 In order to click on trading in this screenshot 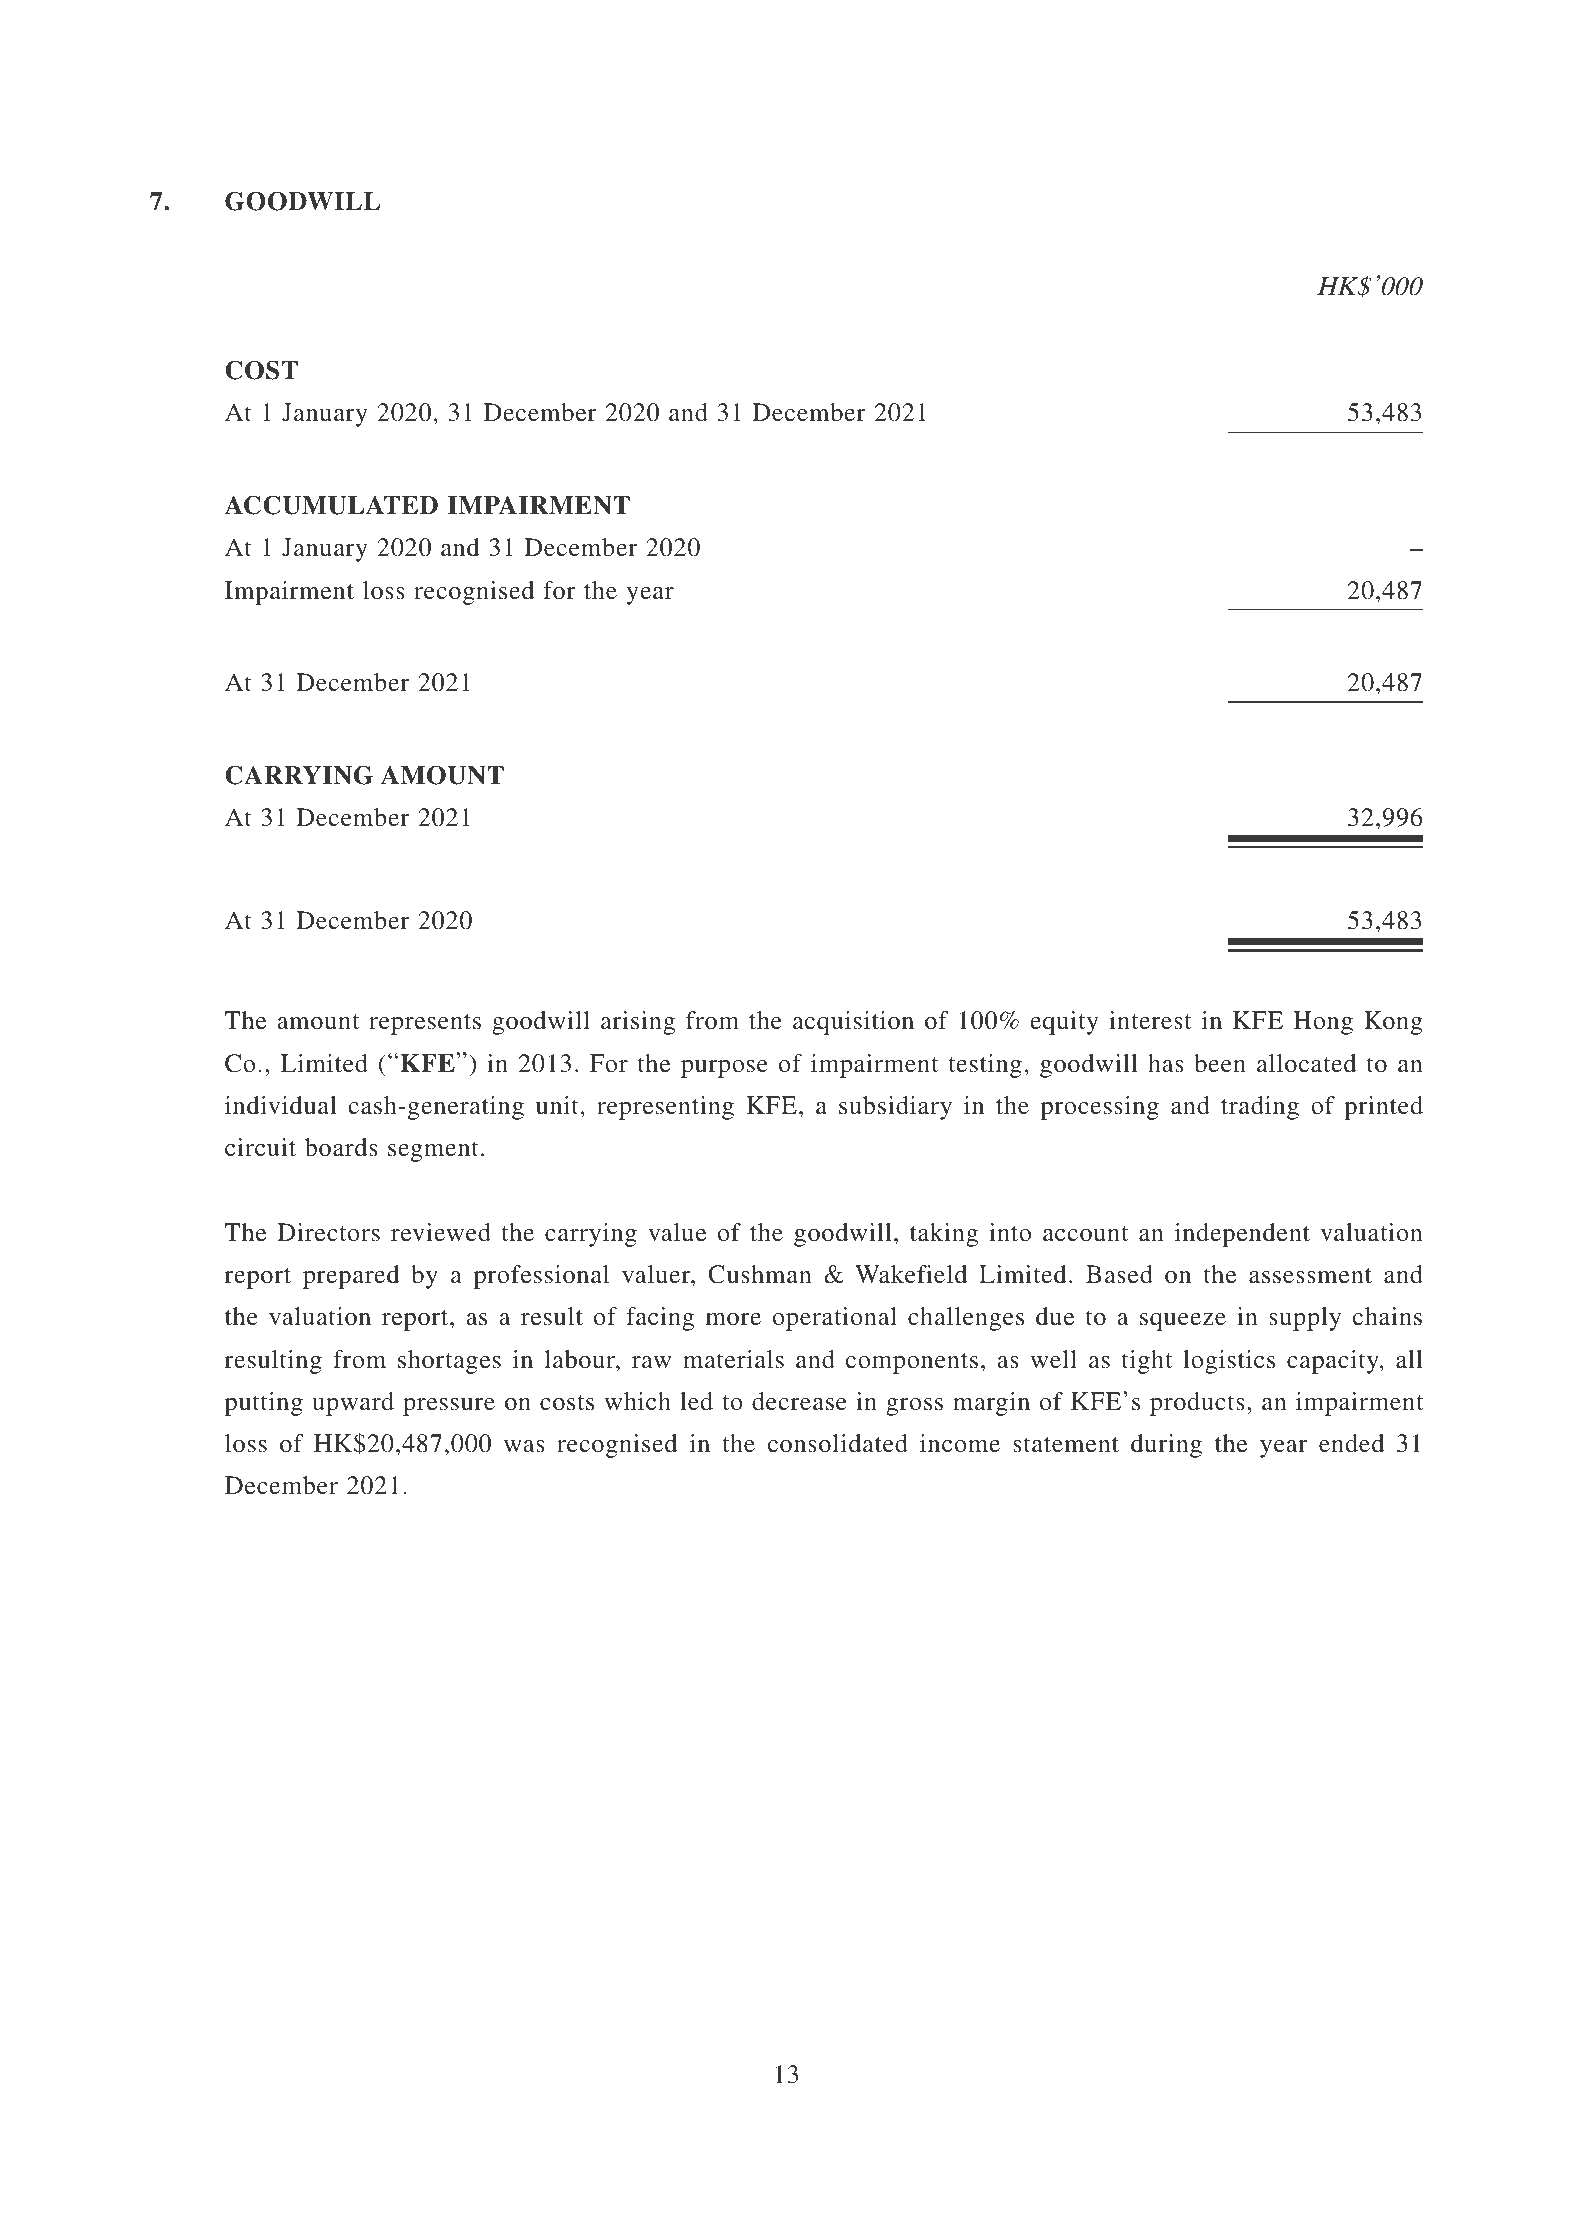, I will do `click(1260, 1108)`.
